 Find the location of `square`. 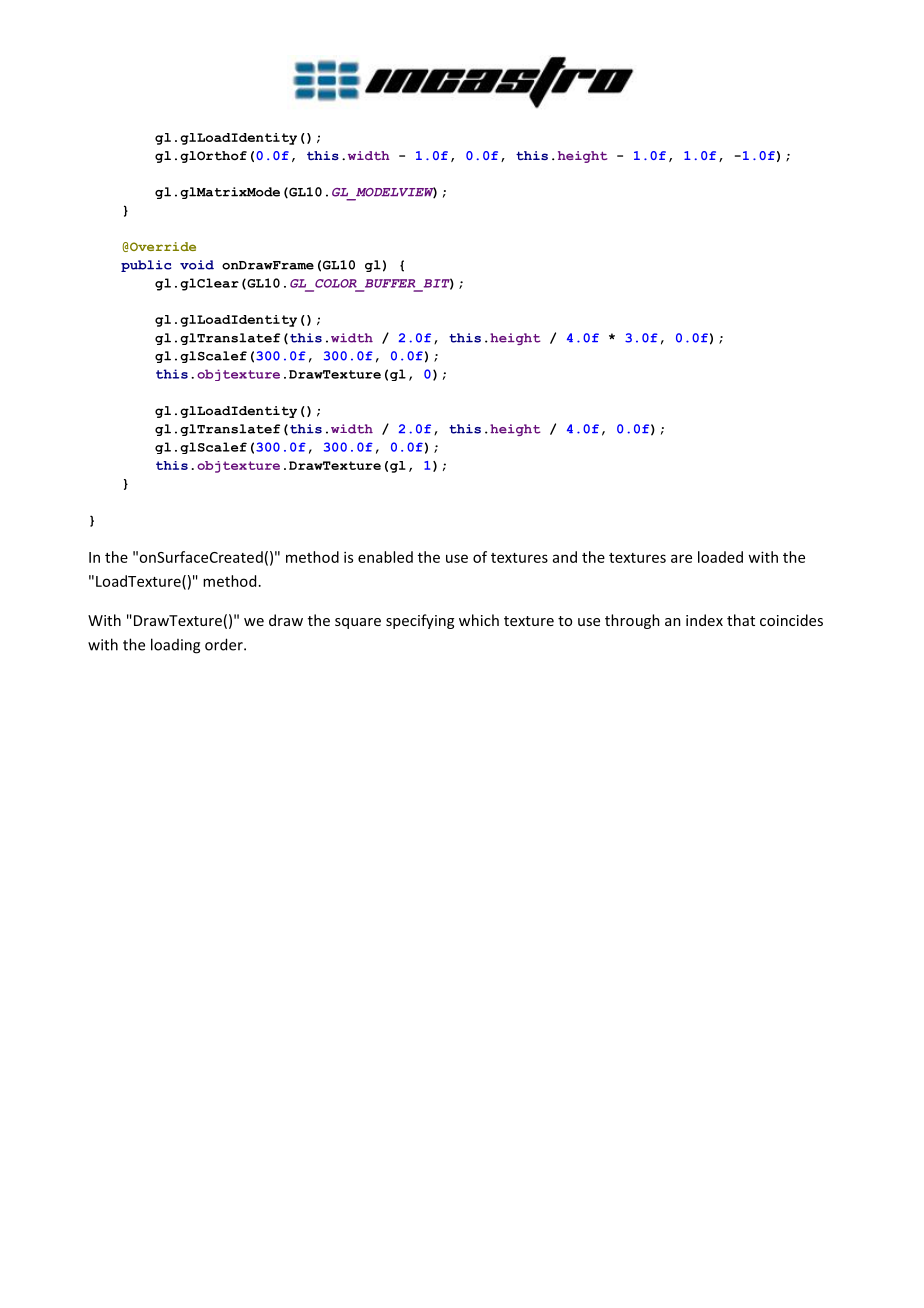

square is located at coordinates (358, 623).
